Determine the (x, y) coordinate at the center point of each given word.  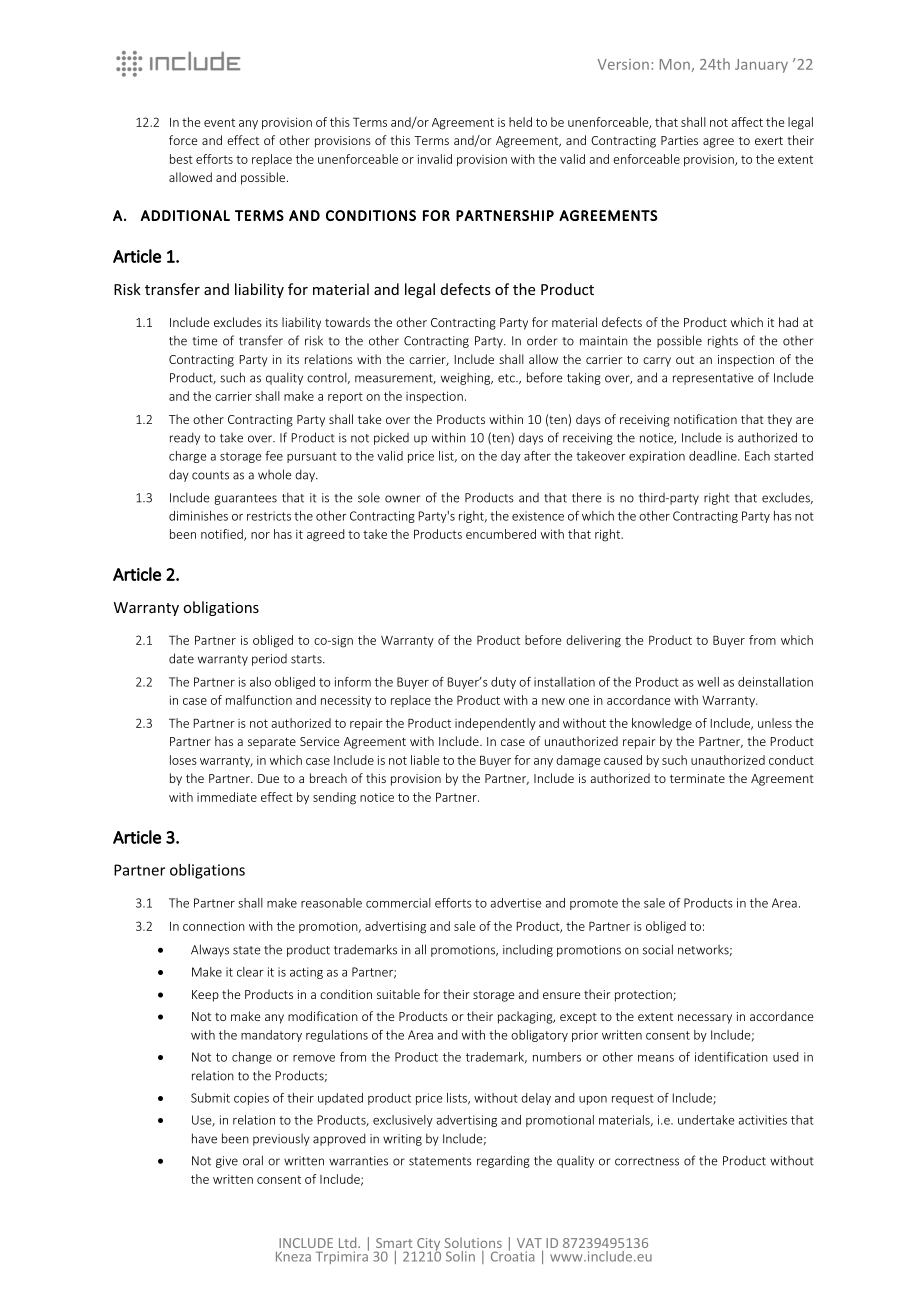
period (269, 660)
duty (503, 683)
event (219, 122)
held (520, 122)
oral (253, 1160)
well (708, 682)
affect (747, 122)
